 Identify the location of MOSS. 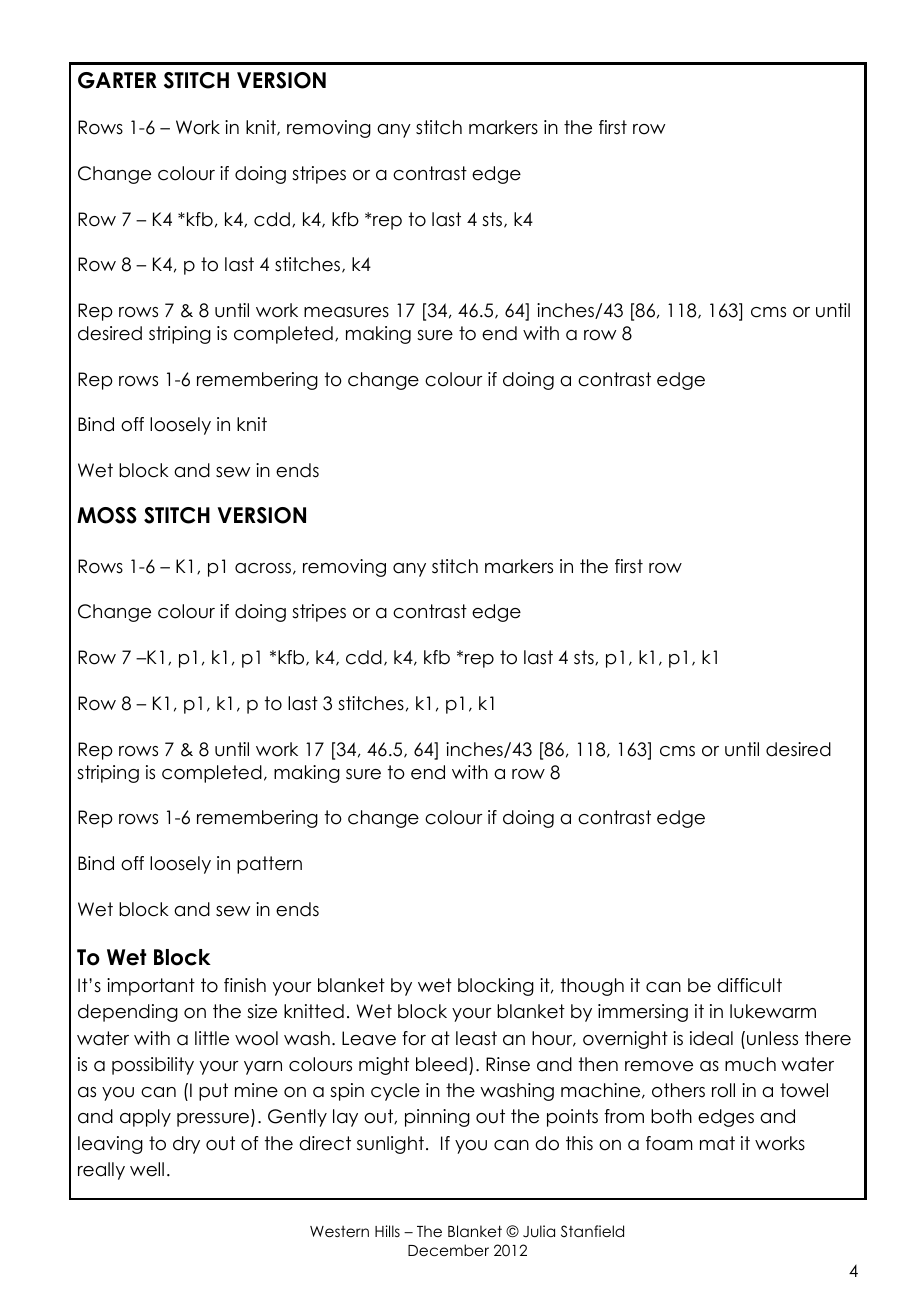
(107, 515).
